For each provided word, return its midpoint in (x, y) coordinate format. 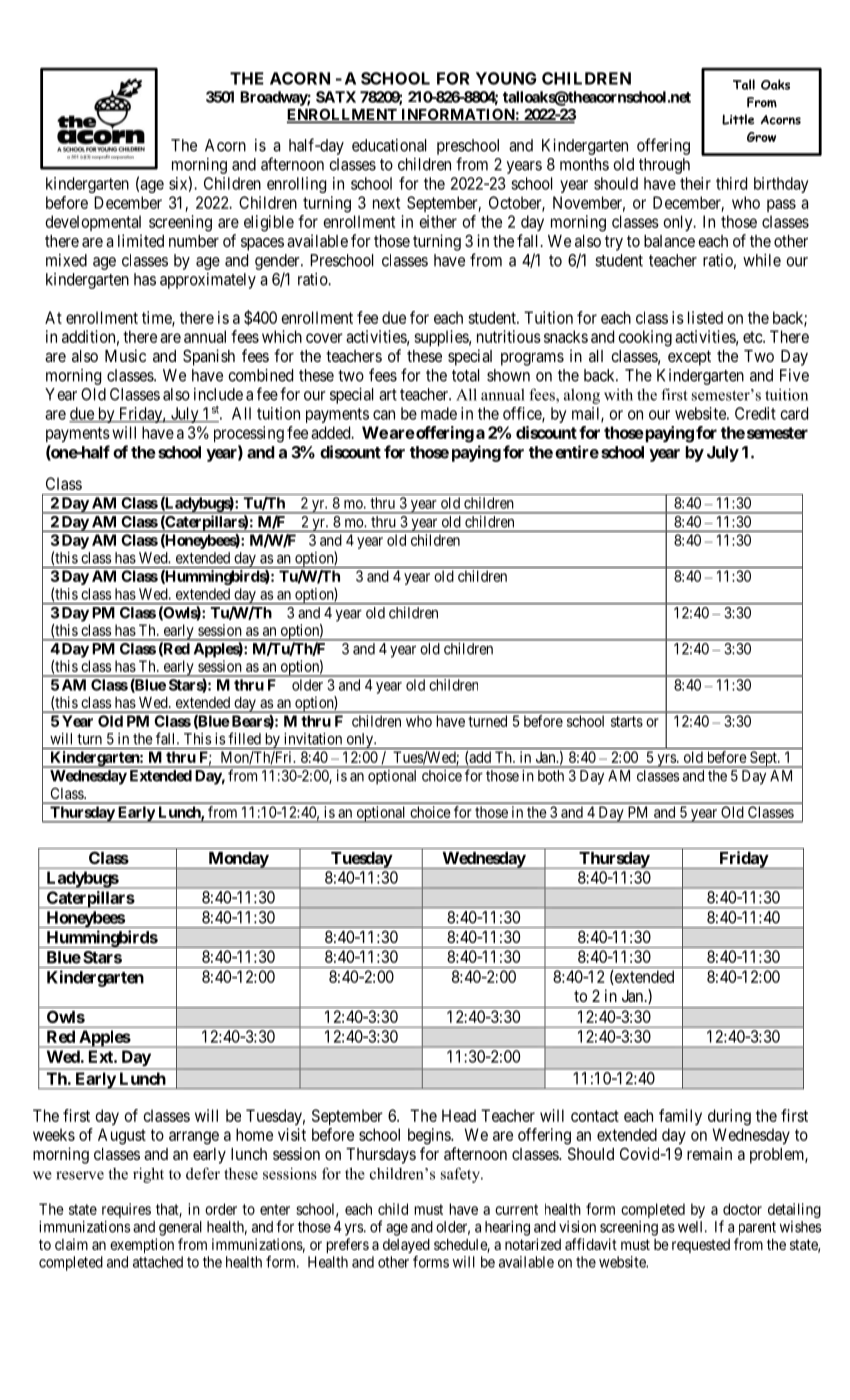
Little (738, 119)
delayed (406, 1246)
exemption (142, 1245)
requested (701, 1246)
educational (389, 145)
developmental (93, 223)
